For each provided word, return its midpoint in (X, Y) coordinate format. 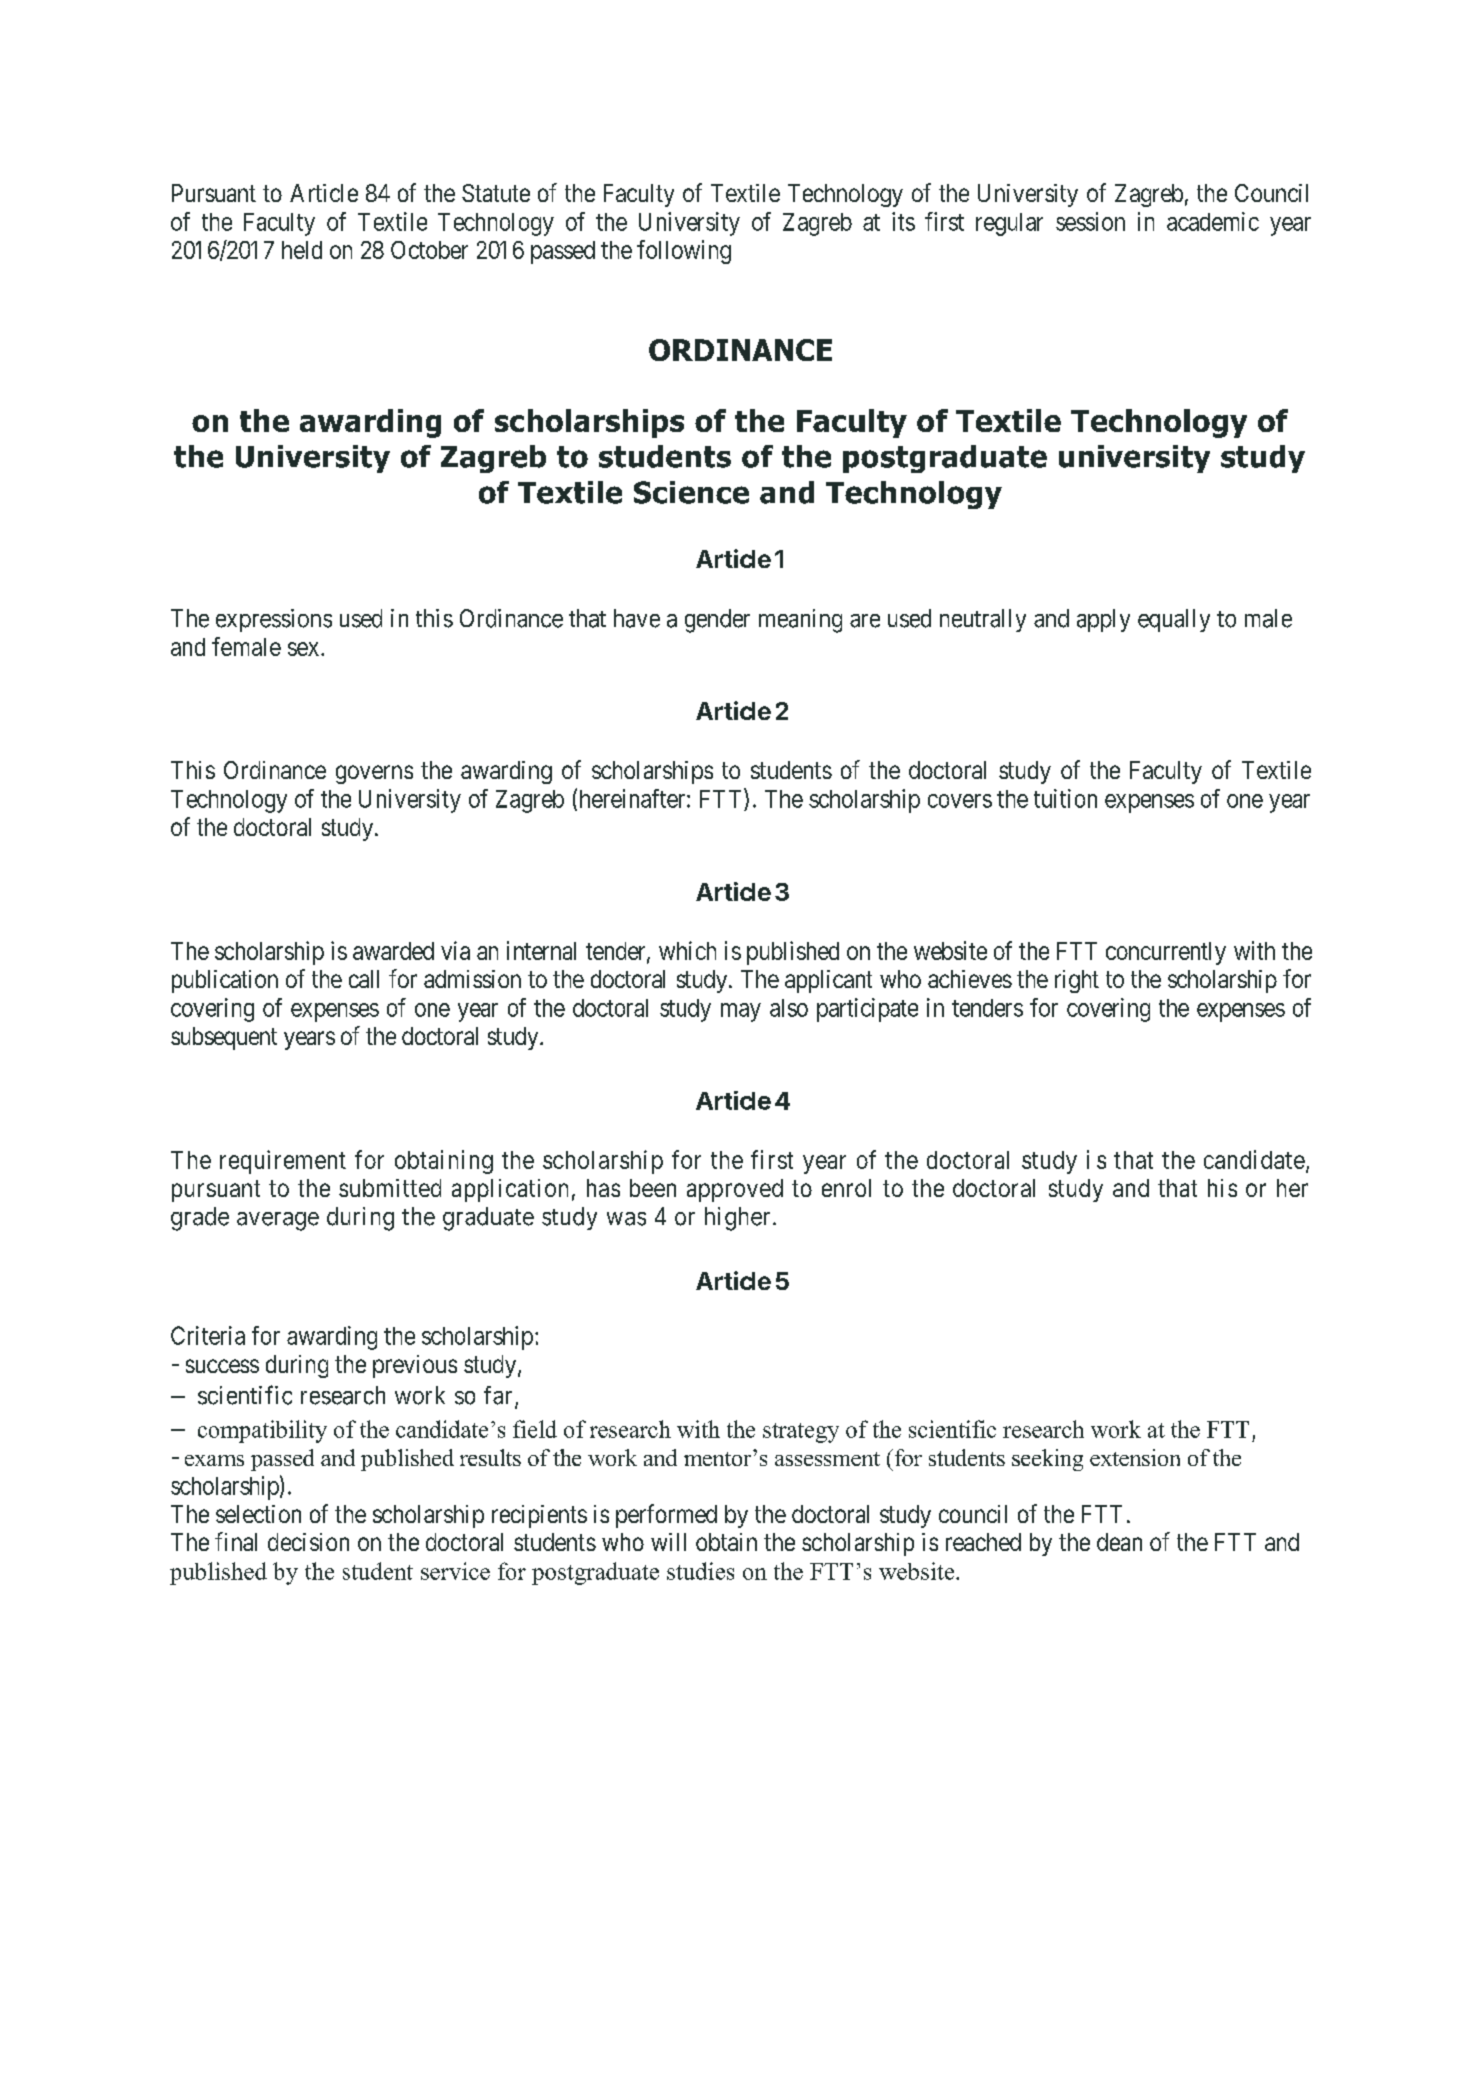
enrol (846, 1188)
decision (308, 1542)
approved (735, 1190)
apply (1103, 620)
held (302, 250)
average (278, 1221)
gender (717, 621)
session (1090, 221)
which (687, 950)
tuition (1065, 798)
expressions (274, 620)
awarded (393, 951)
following (684, 252)
